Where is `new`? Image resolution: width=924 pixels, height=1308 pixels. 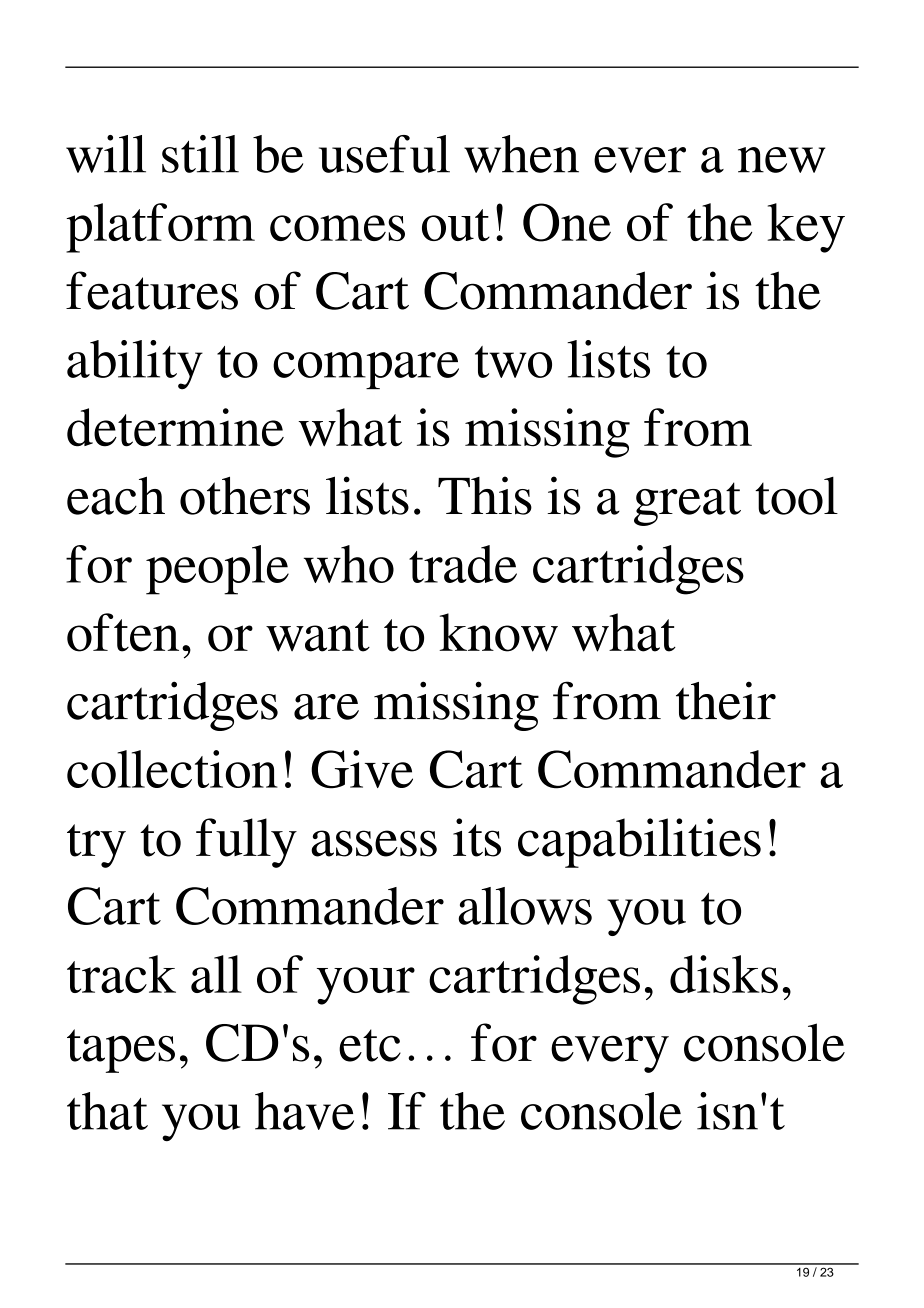
new is located at coordinates (781, 160).
